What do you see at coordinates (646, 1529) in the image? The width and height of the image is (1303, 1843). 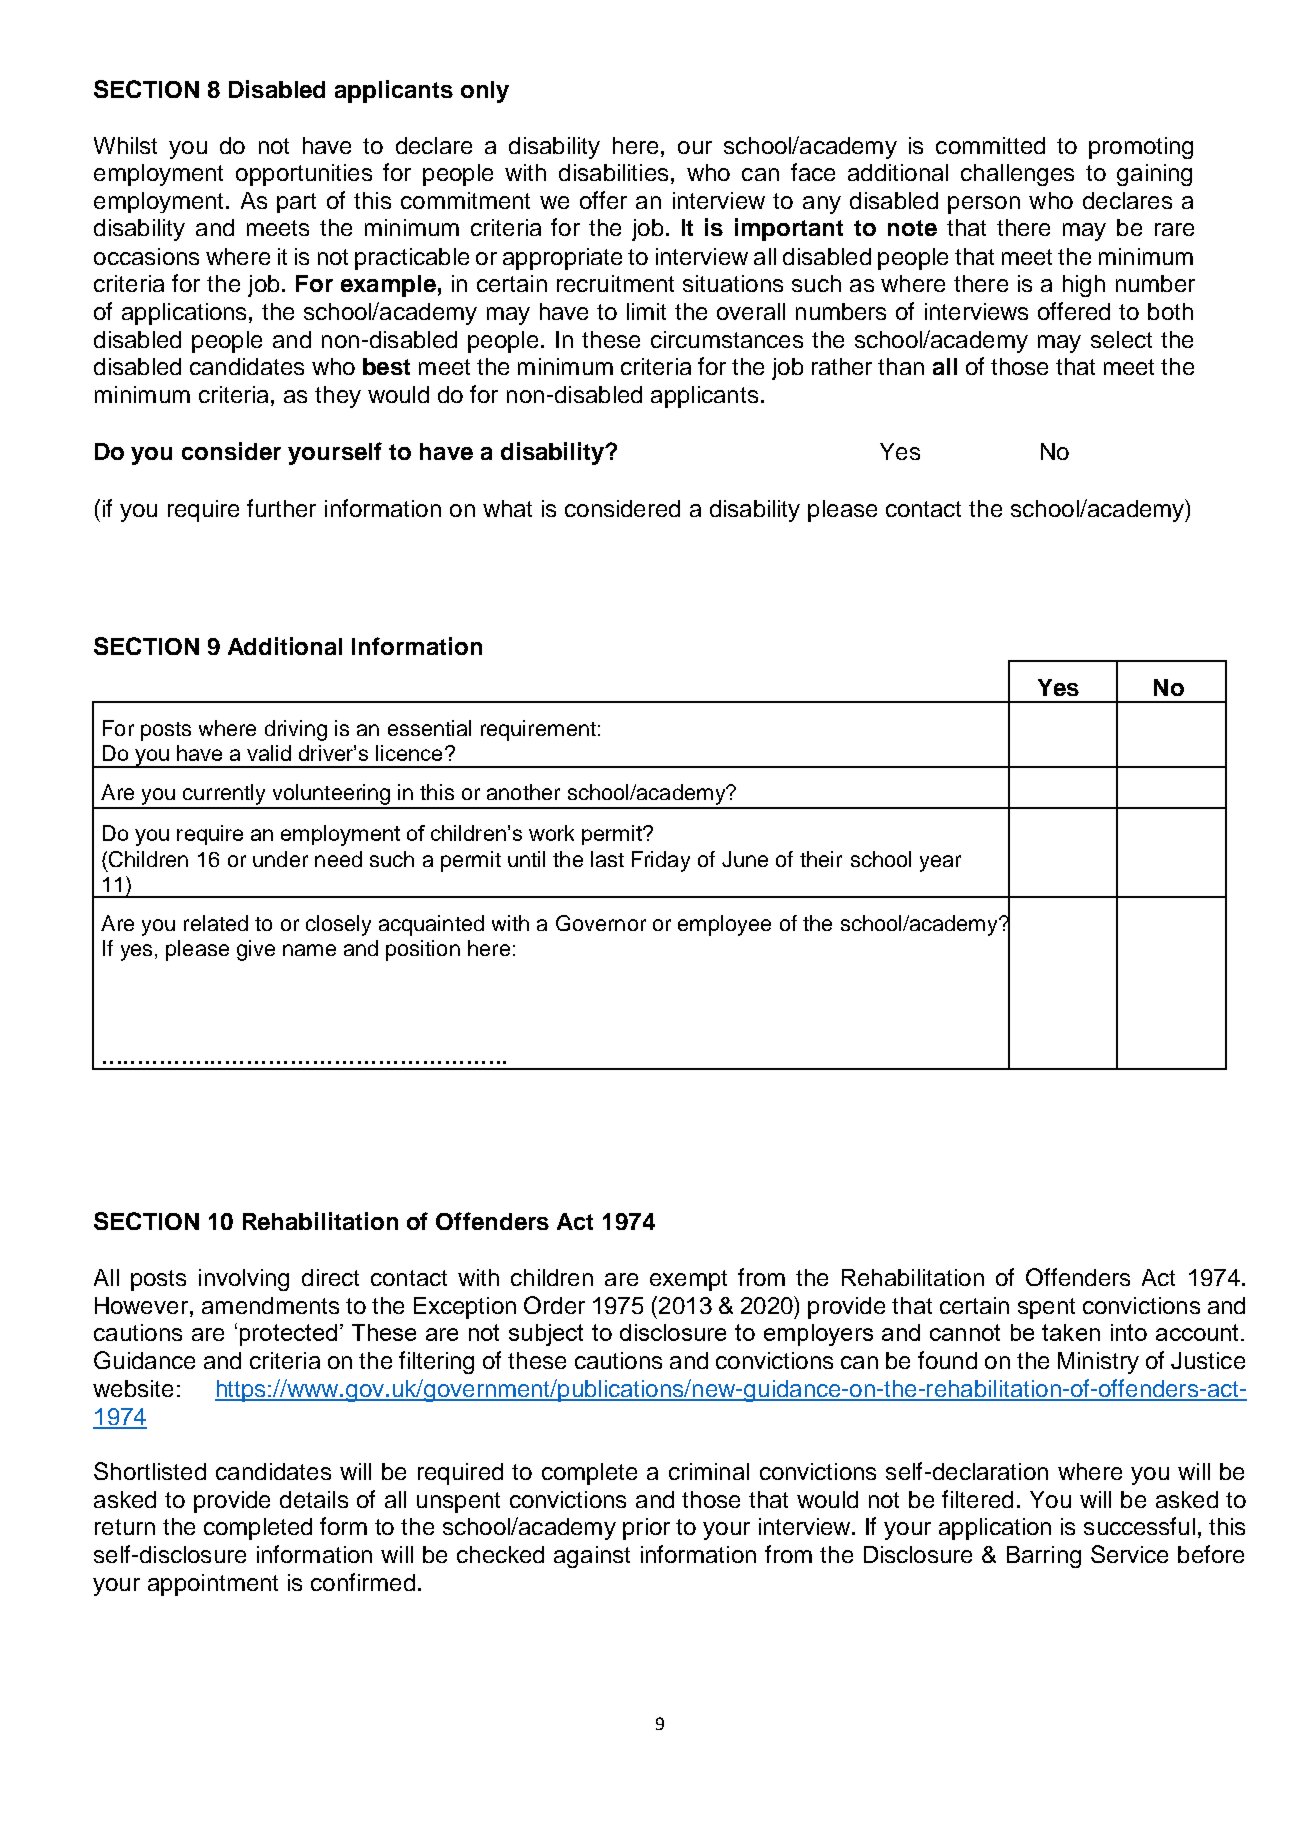 I see `prior` at bounding box center [646, 1529].
